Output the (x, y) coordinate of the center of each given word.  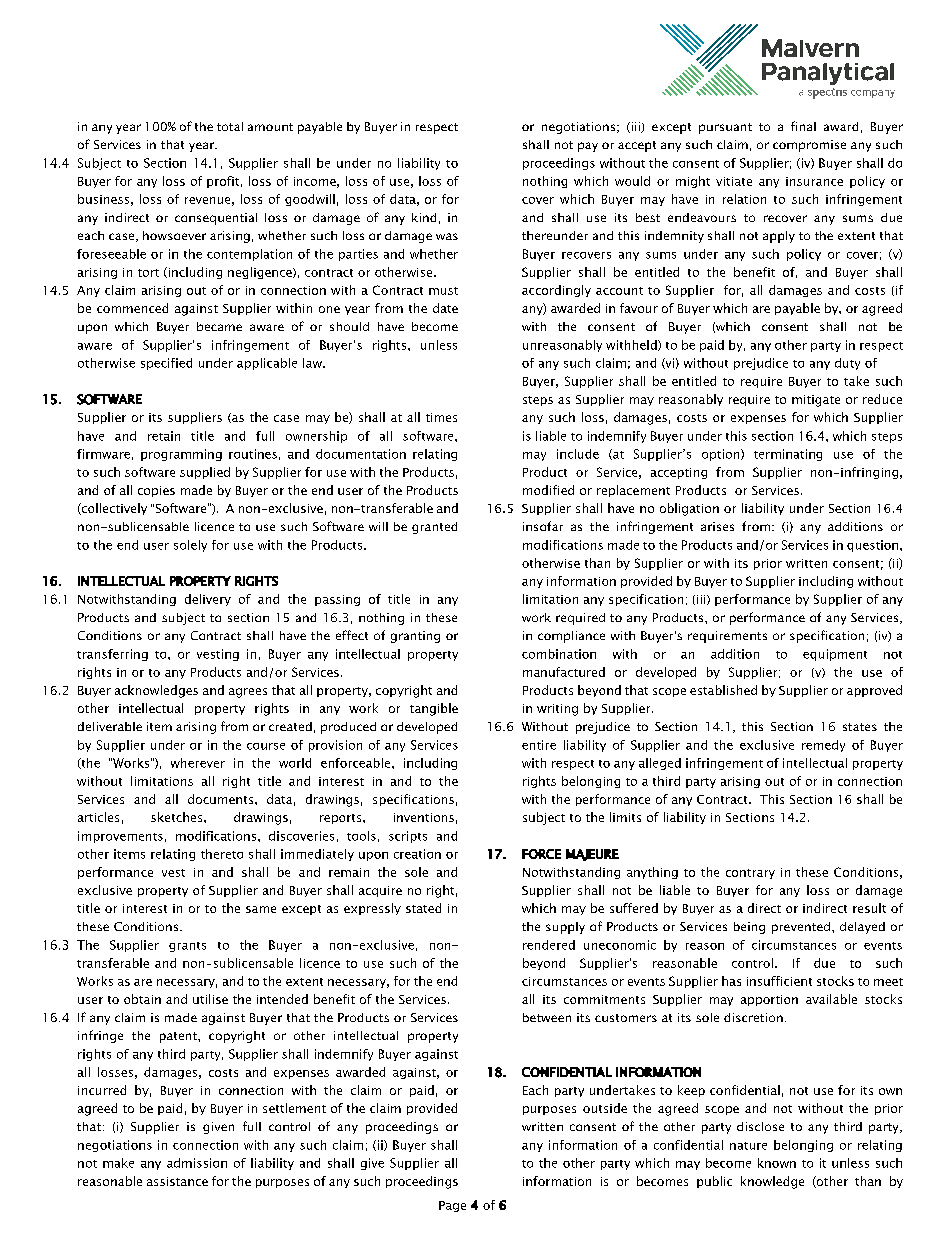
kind (424, 217)
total (230, 126)
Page (452, 1206)
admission (197, 1163)
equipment (835, 655)
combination (559, 654)
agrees (248, 693)
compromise (809, 146)
